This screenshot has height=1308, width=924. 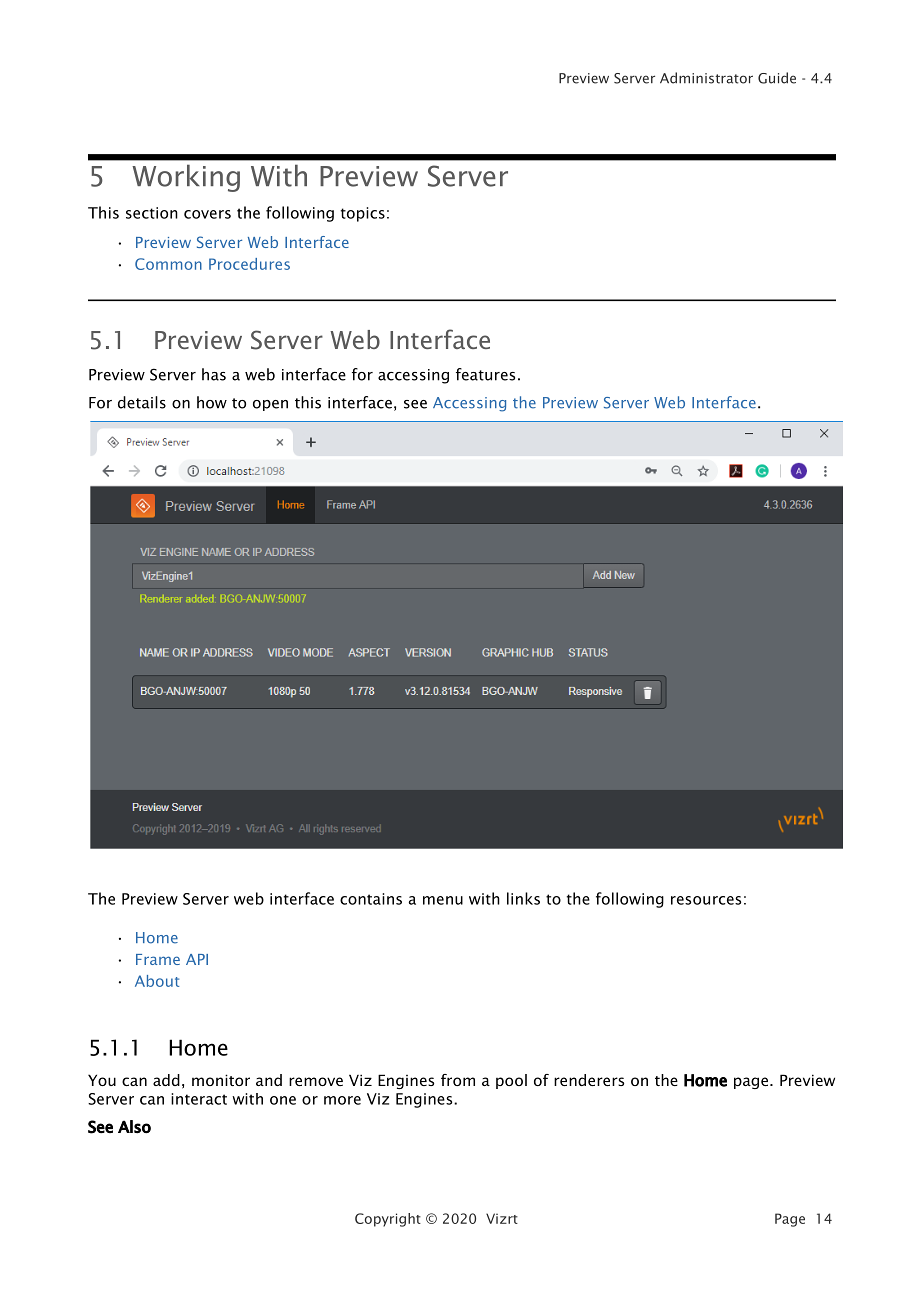 What do you see at coordinates (485, 374) in the screenshot?
I see `features` at bounding box center [485, 374].
